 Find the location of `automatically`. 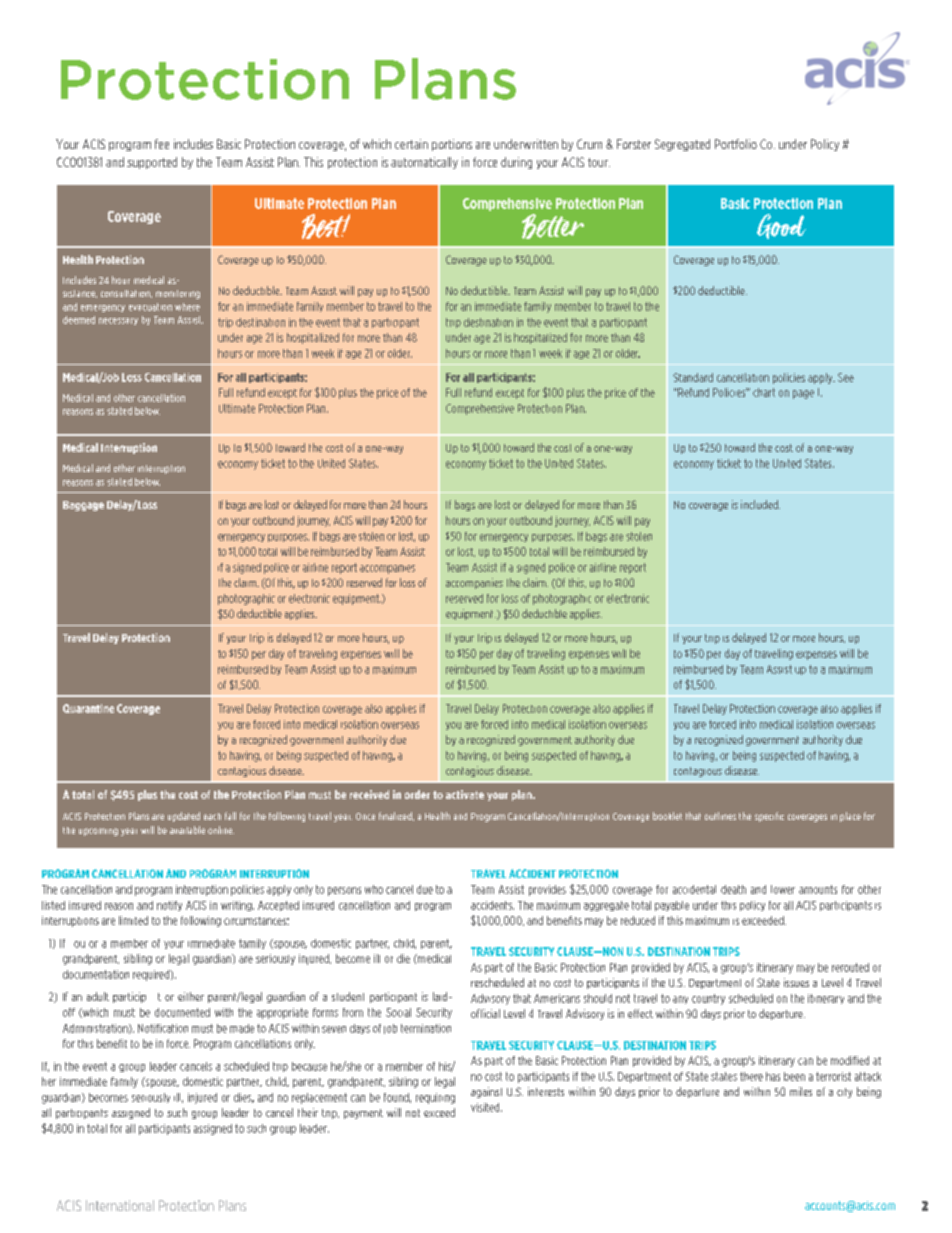

automatically is located at coordinates (424, 163).
